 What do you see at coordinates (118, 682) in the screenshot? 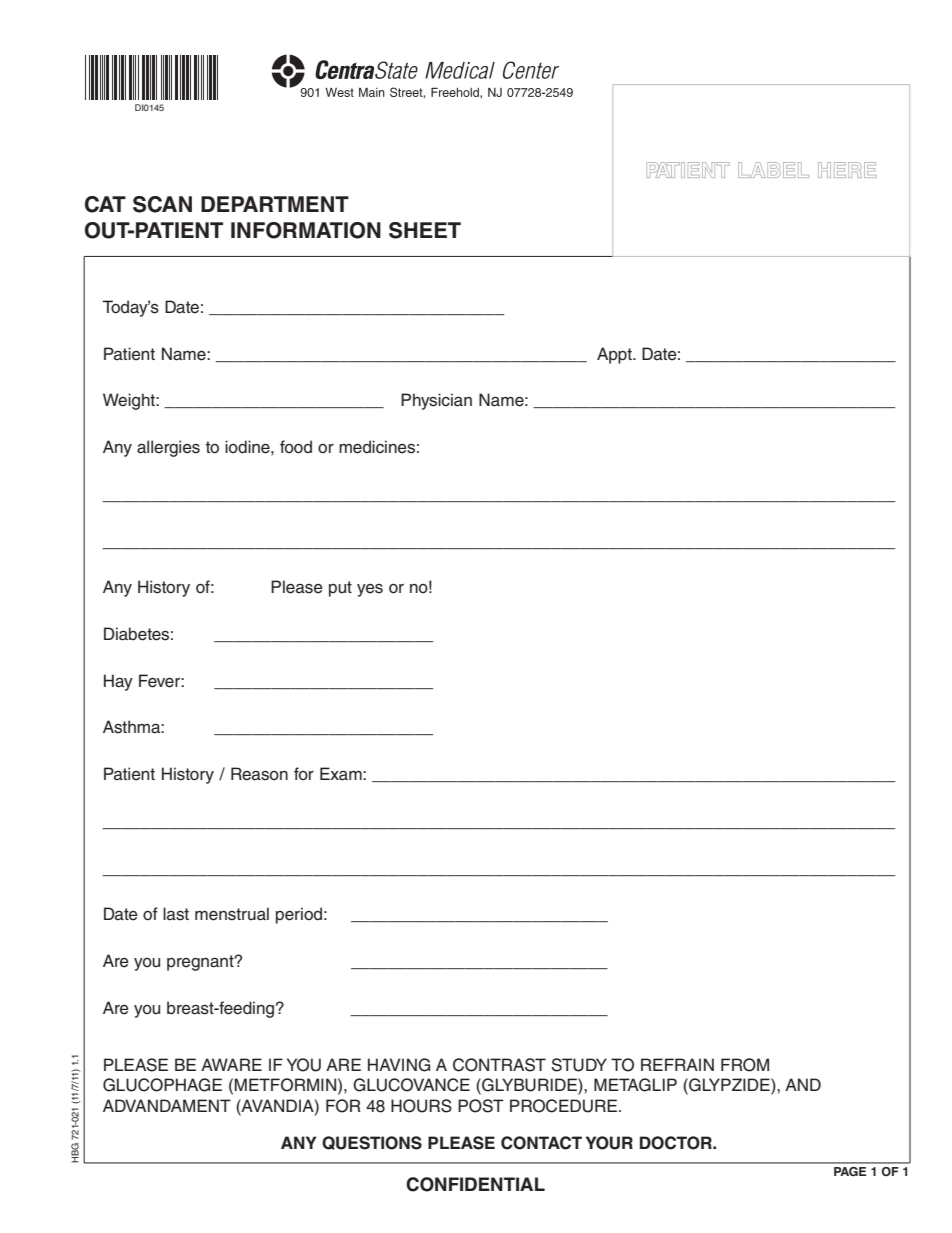
I see `Hay` at bounding box center [118, 682].
